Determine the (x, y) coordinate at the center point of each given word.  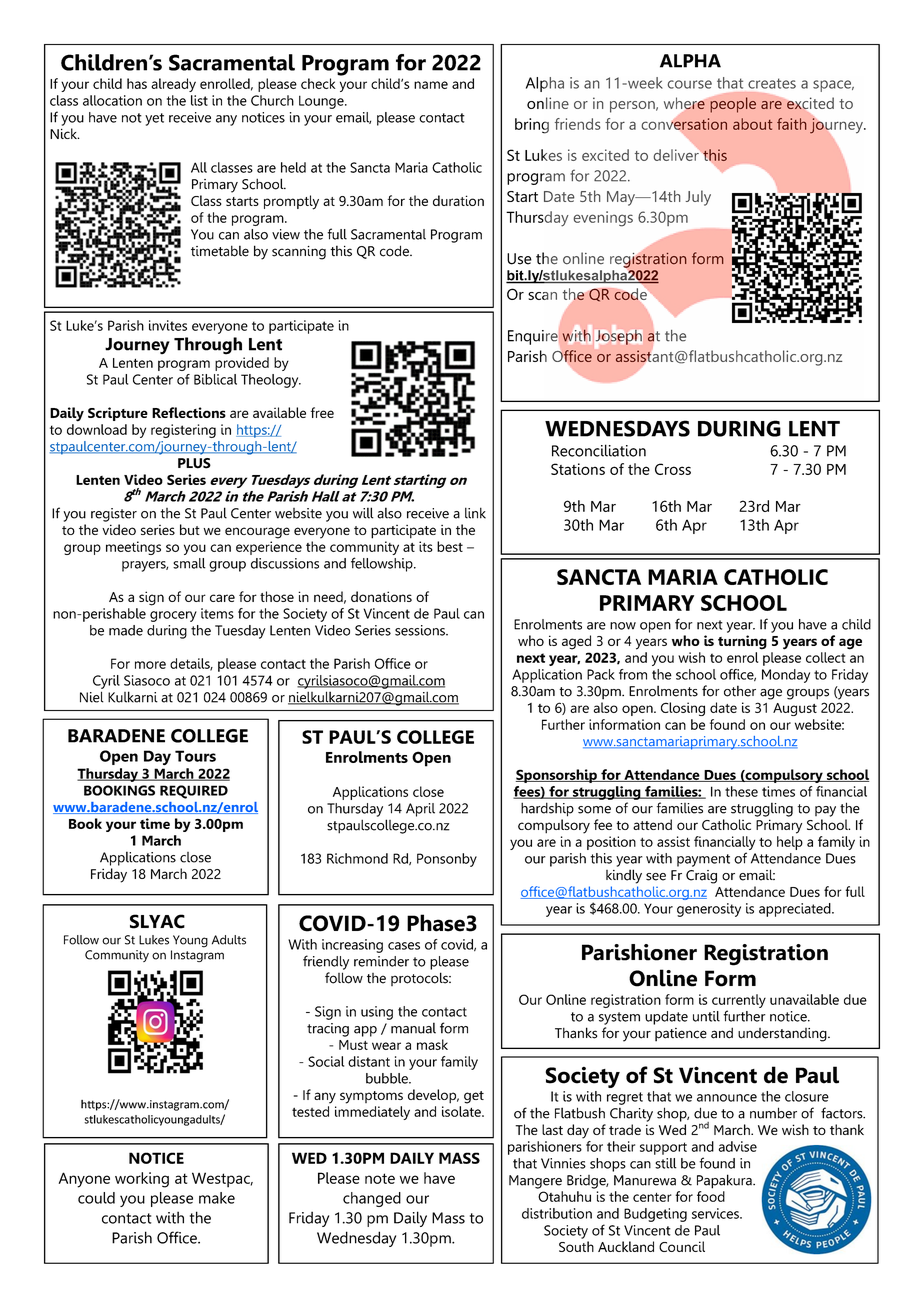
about (752, 124)
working (142, 1180)
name (431, 85)
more (150, 665)
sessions (421, 630)
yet (154, 119)
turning (742, 642)
